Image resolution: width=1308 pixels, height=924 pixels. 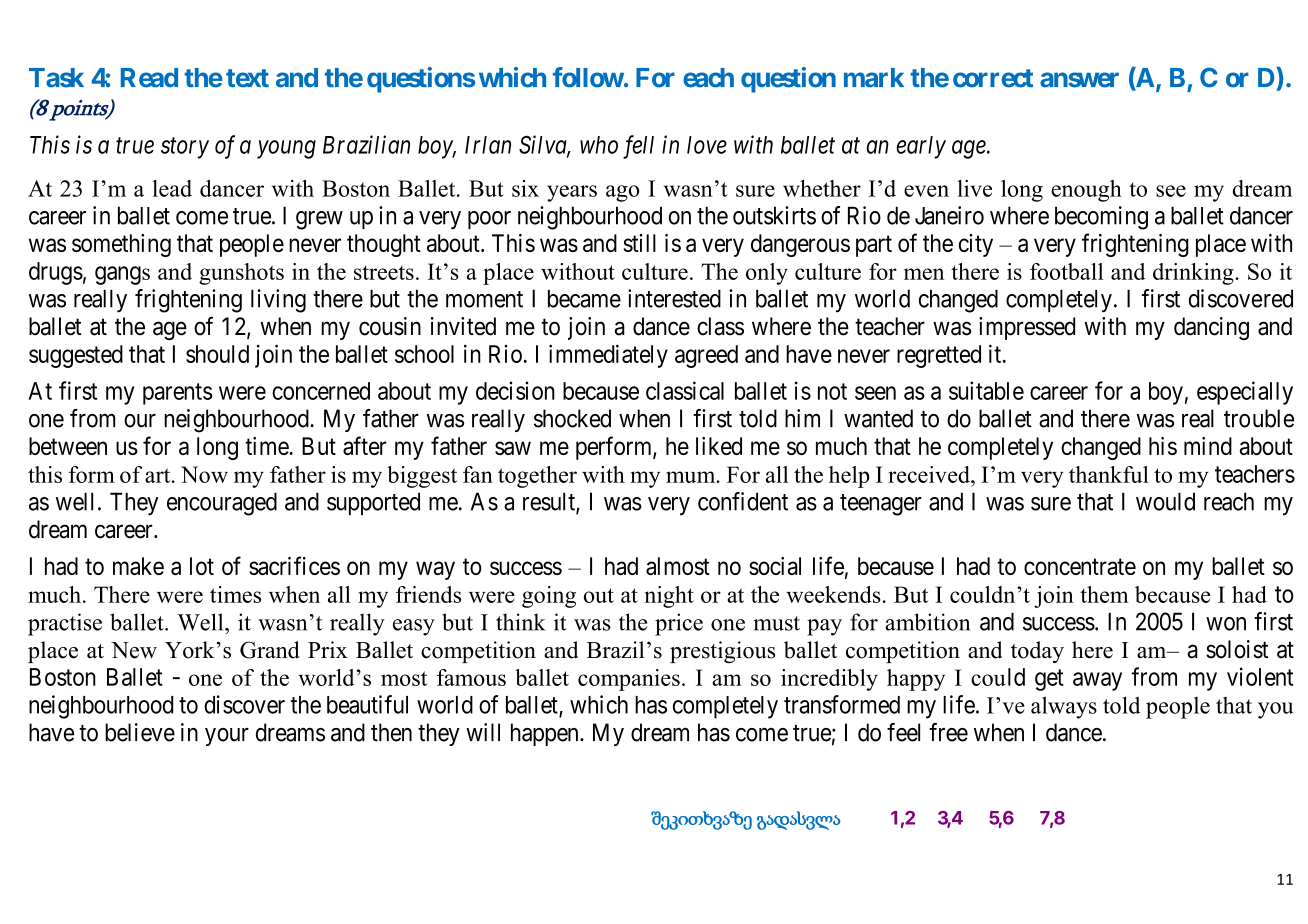 What do you see at coordinates (572, 418) in the screenshot?
I see `shocked` at bounding box center [572, 418].
